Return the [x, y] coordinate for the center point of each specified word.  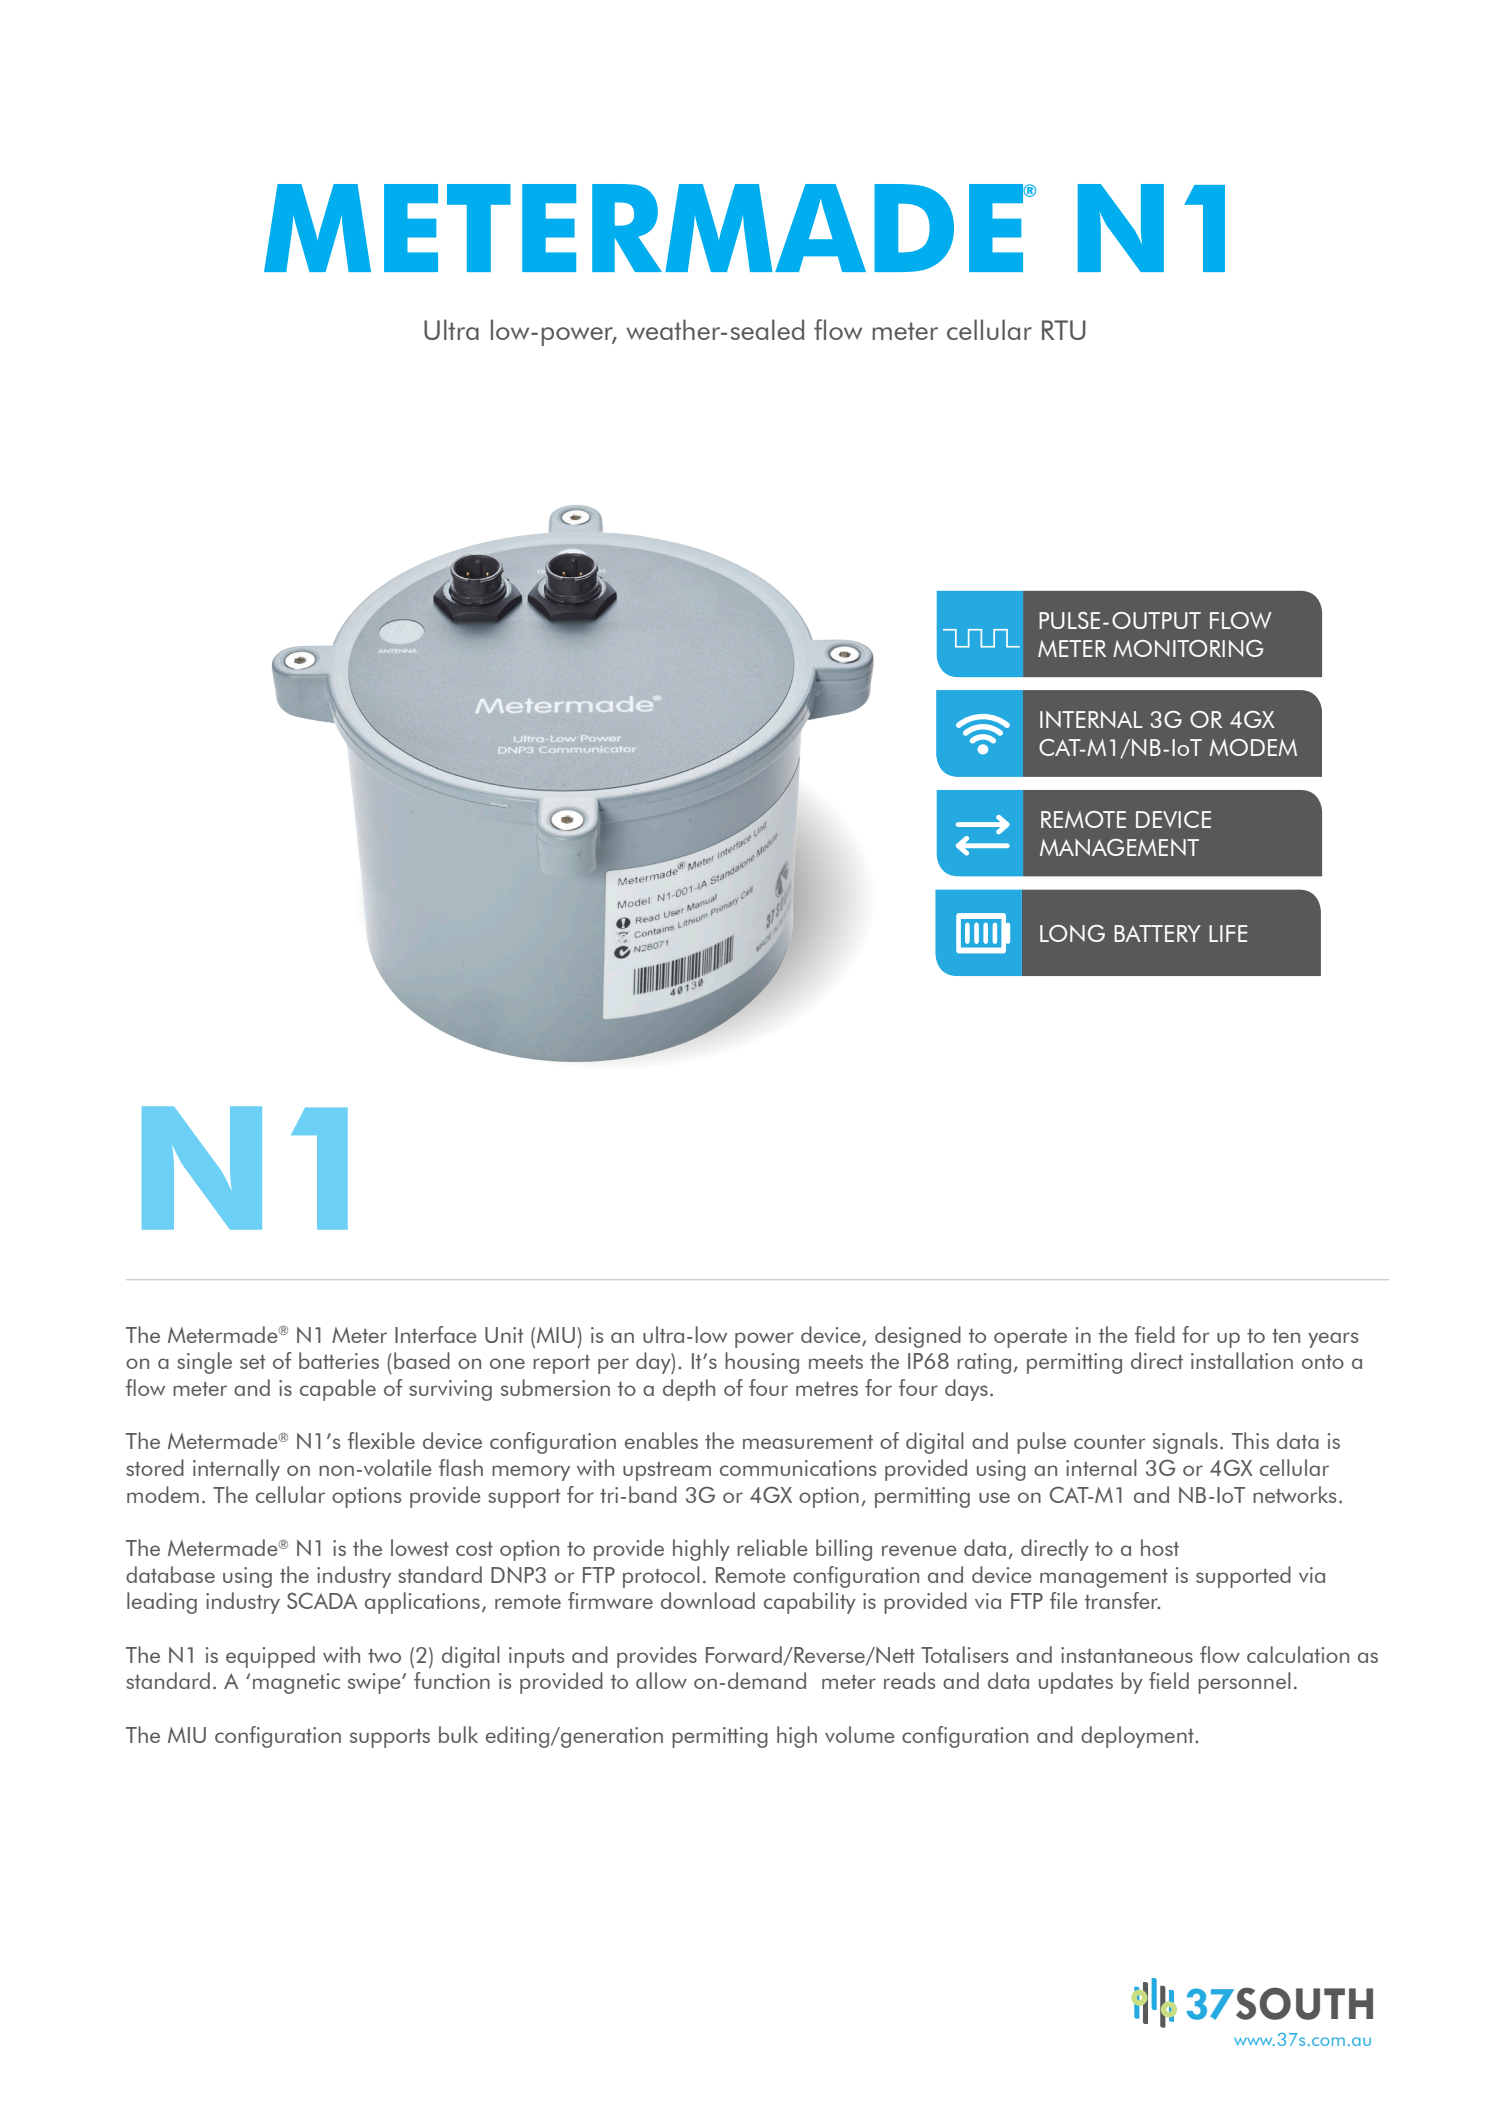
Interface [436, 1334]
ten [1286, 1336]
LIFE [1228, 933]
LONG [1072, 933]
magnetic [296, 1683]
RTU [1064, 330]
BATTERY [1157, 933]
